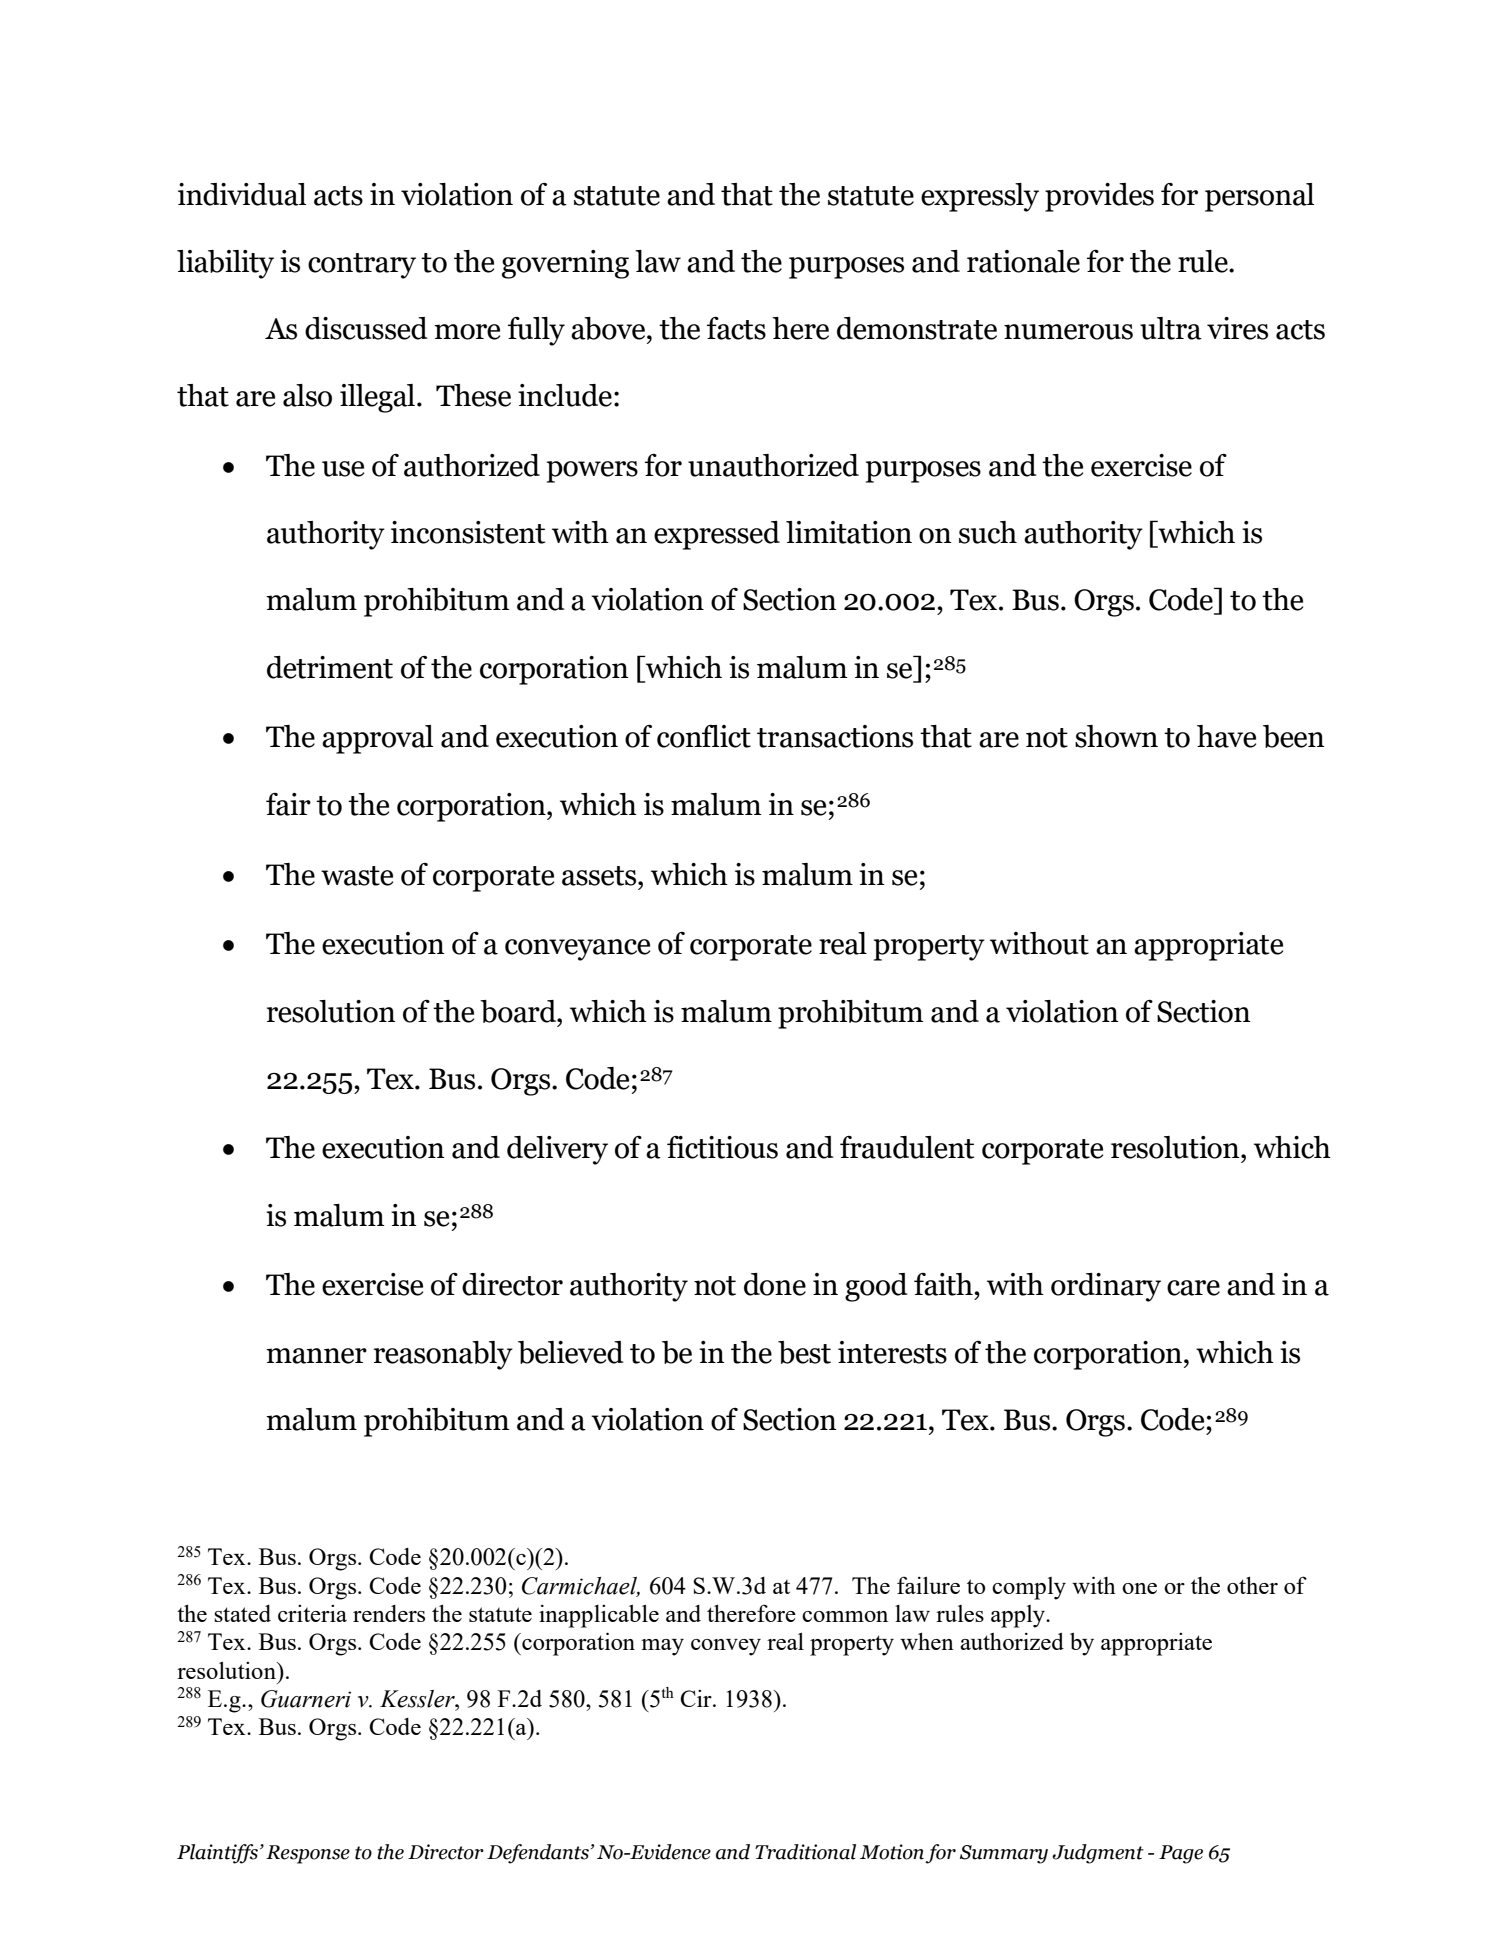  I want to click on Response, so click(308, 1854).
